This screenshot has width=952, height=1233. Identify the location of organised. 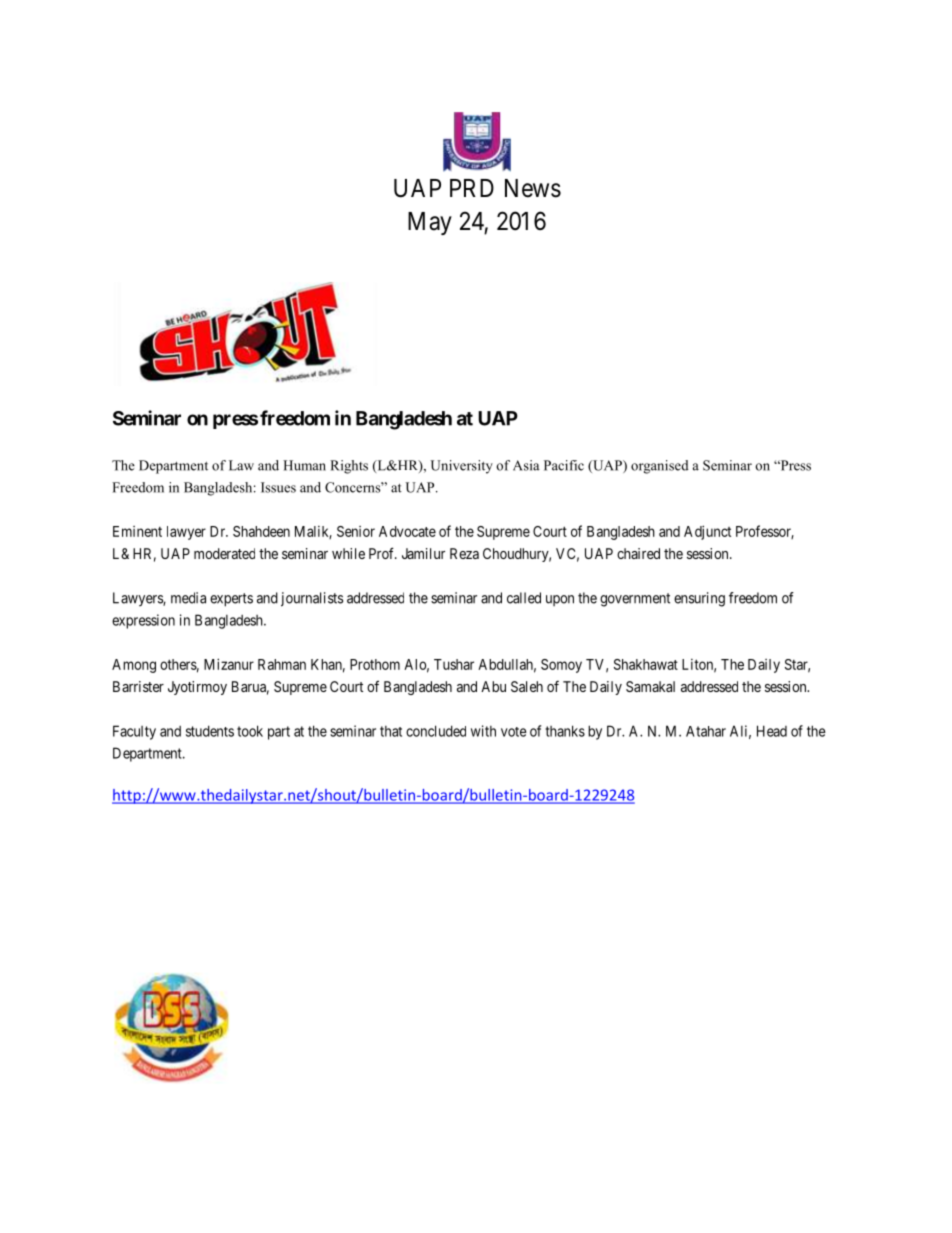
(660, 467).
